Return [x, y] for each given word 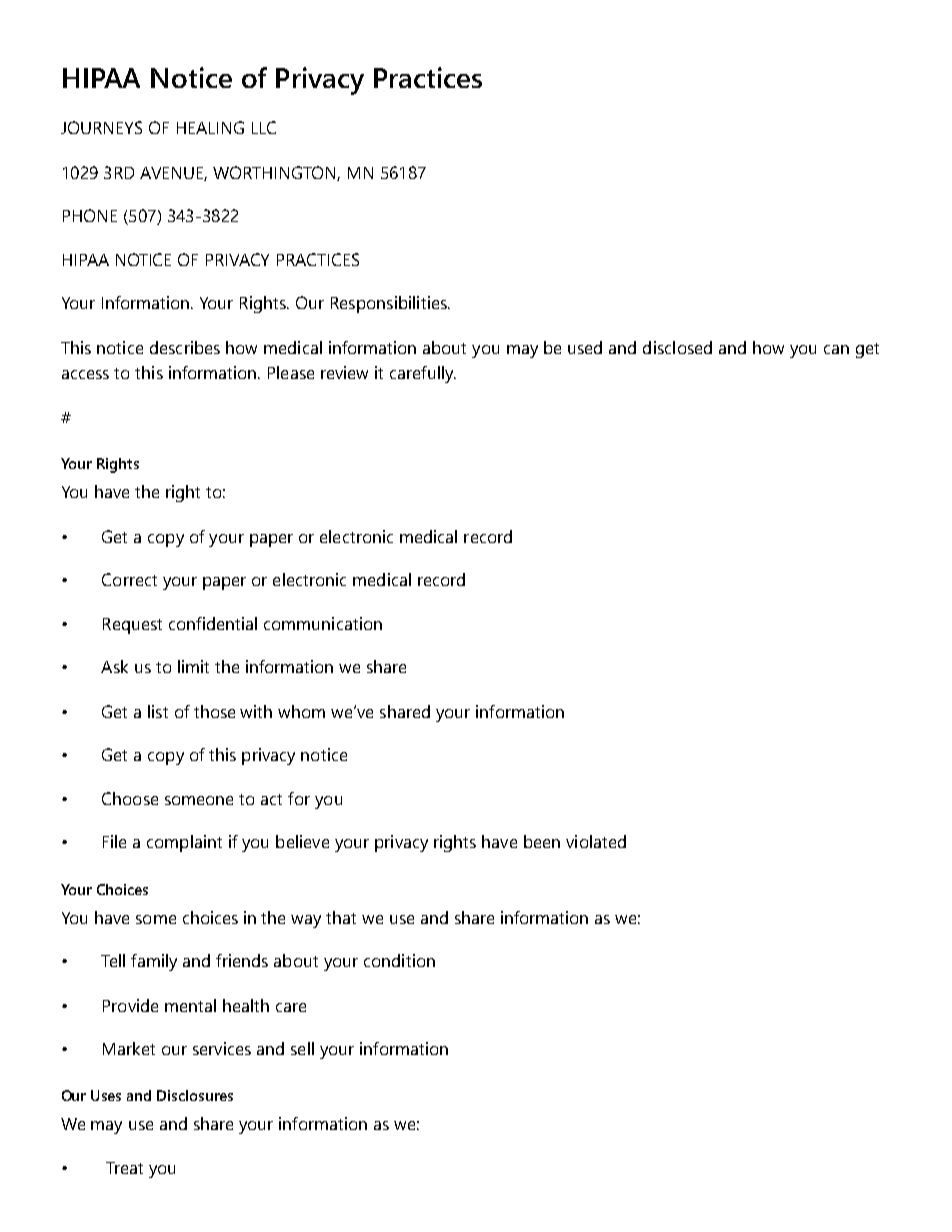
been [542, 841]
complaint [184, 843]
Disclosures [195, 1095]
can [836, 349]
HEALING [210, 127]
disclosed [677, 347]
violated [596, 841]
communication [323, 623]
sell [302, 1048]
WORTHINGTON [275, 173]
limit [193, 666]
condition [399, 960]
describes [185, 347]
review [344, 372]
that [341, 917]
